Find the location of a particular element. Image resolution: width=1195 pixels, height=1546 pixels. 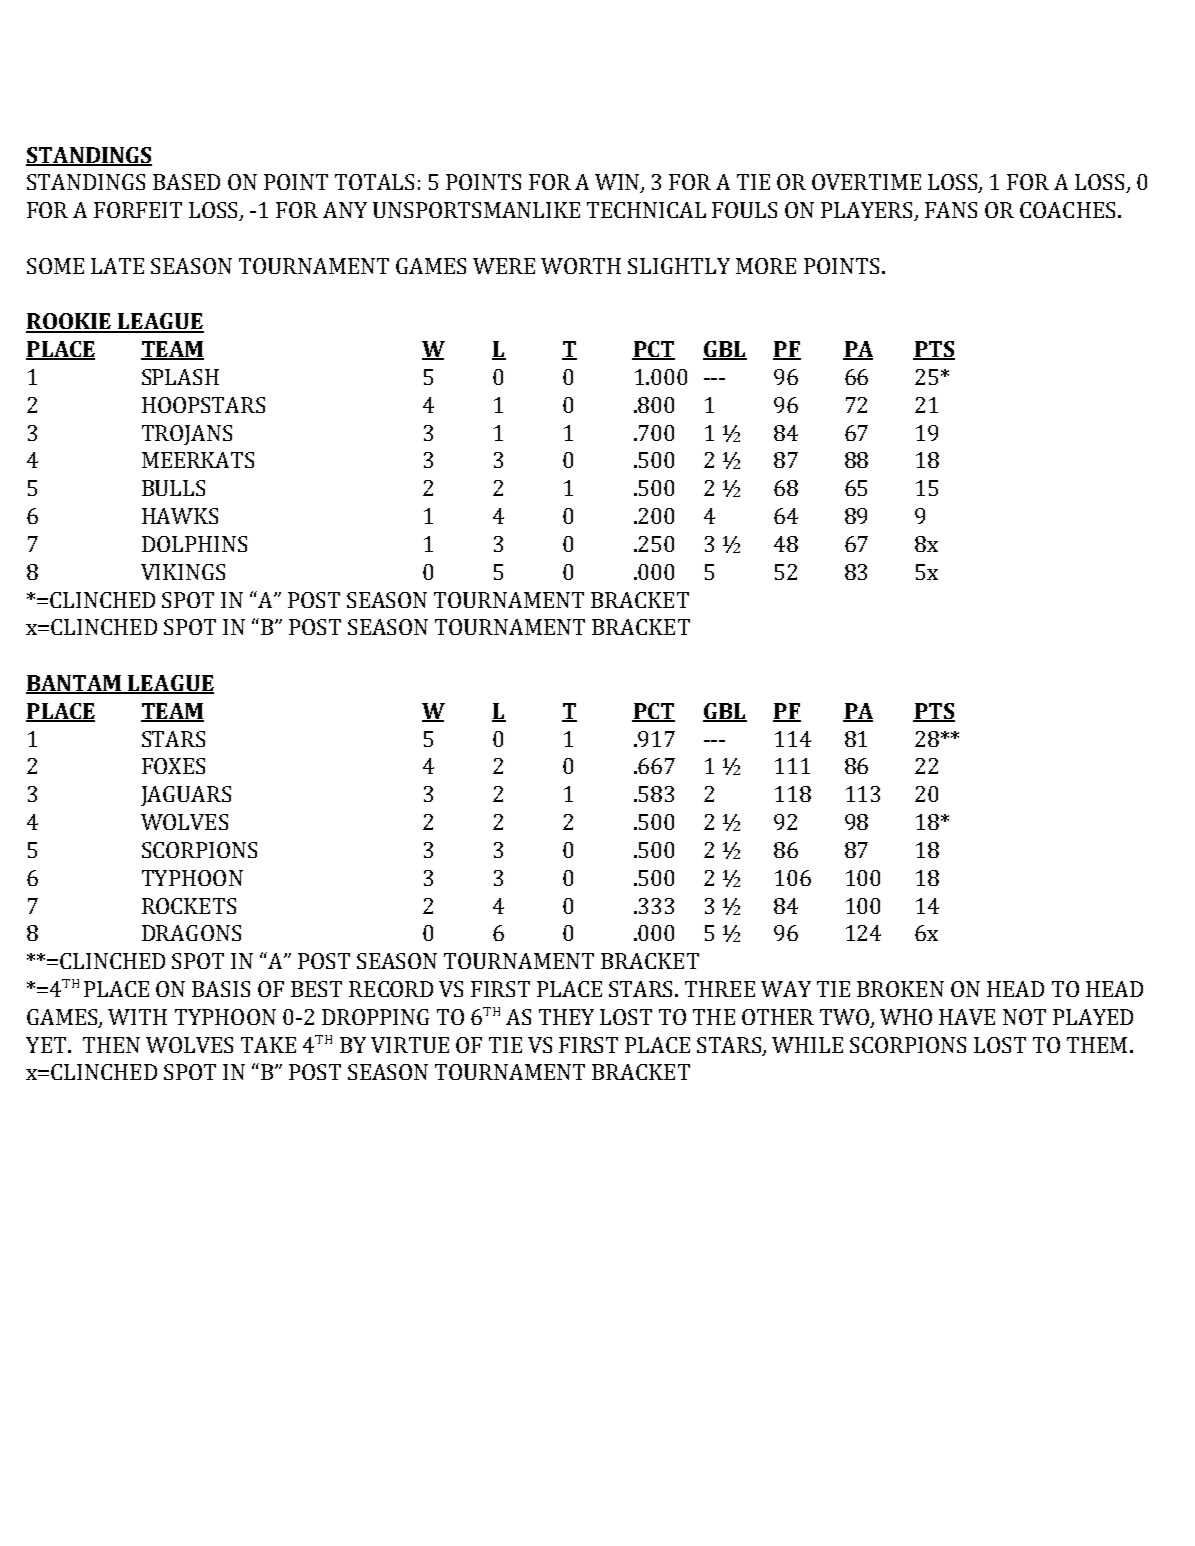

THEY is located at coordinates (566, 1017).
